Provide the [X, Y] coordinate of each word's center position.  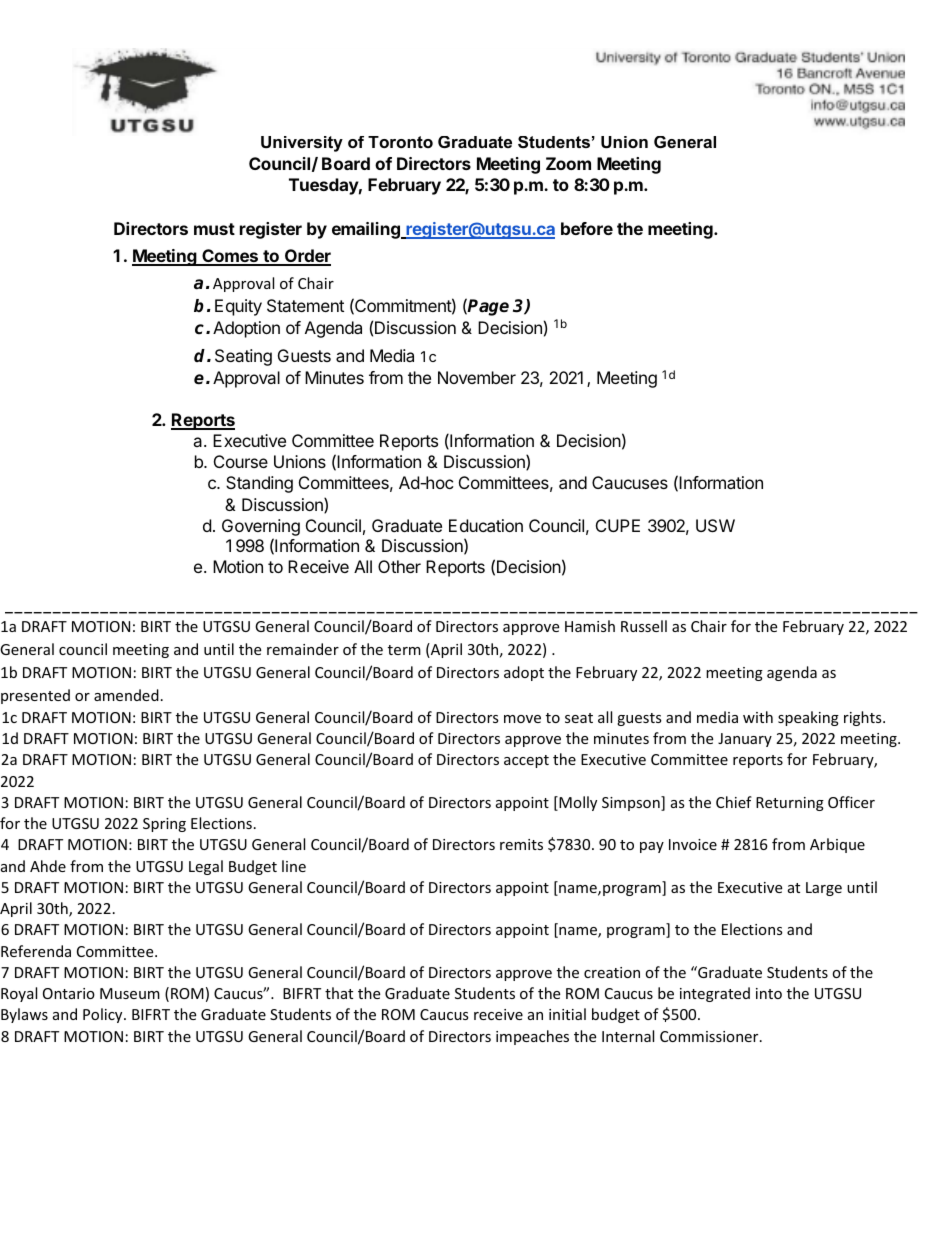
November [477, 377]
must [214, 229]
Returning [790, 804]
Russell [644, 626]
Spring [164, 825]
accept [526, 761]
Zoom [568, 163]
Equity [238, 307]
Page [488, 307]
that [339, 993]
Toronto [400, 142]
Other [399, 566]
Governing [261, 527]
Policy [104, 1015]
